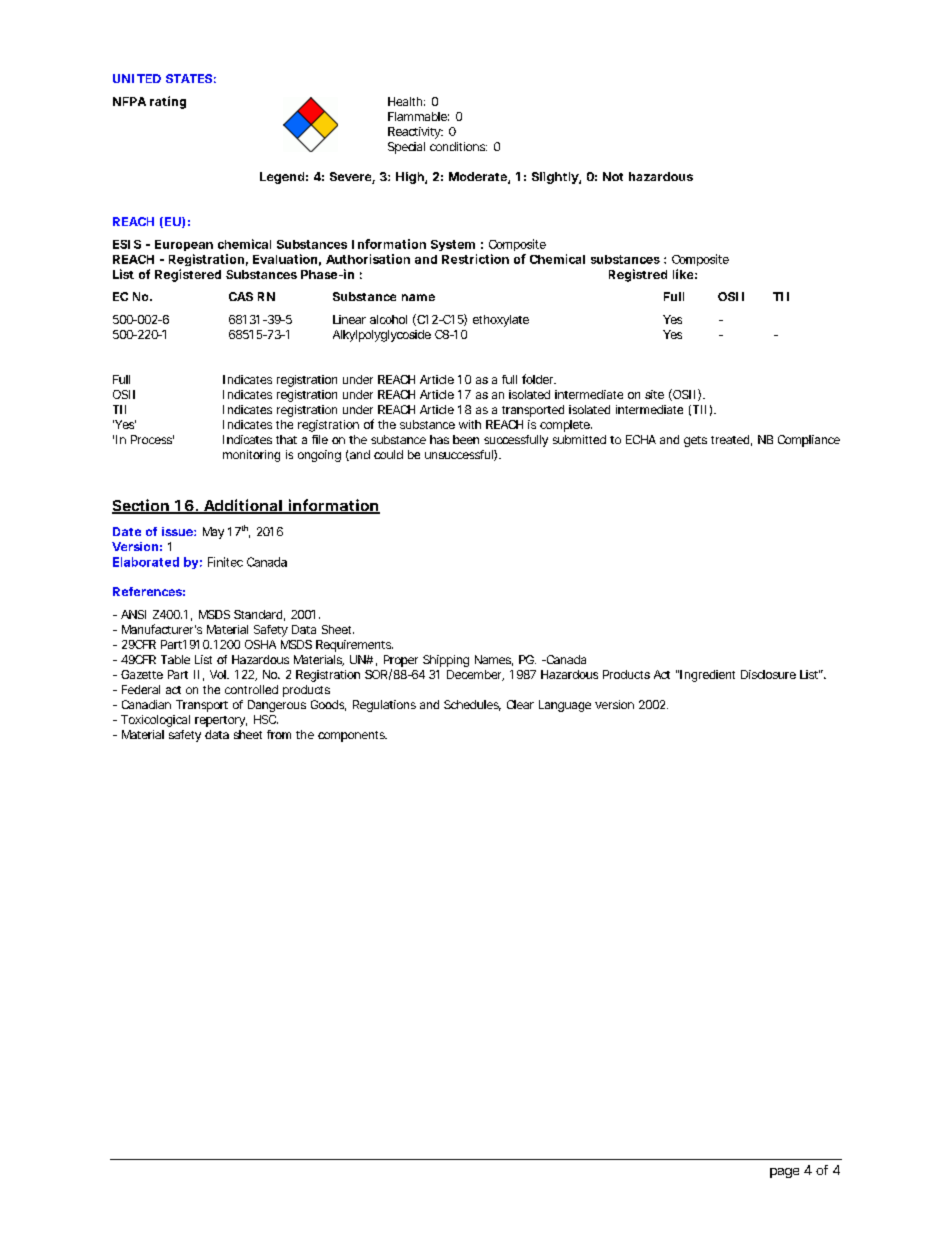  I want to click on page, so click(784, 1173).
